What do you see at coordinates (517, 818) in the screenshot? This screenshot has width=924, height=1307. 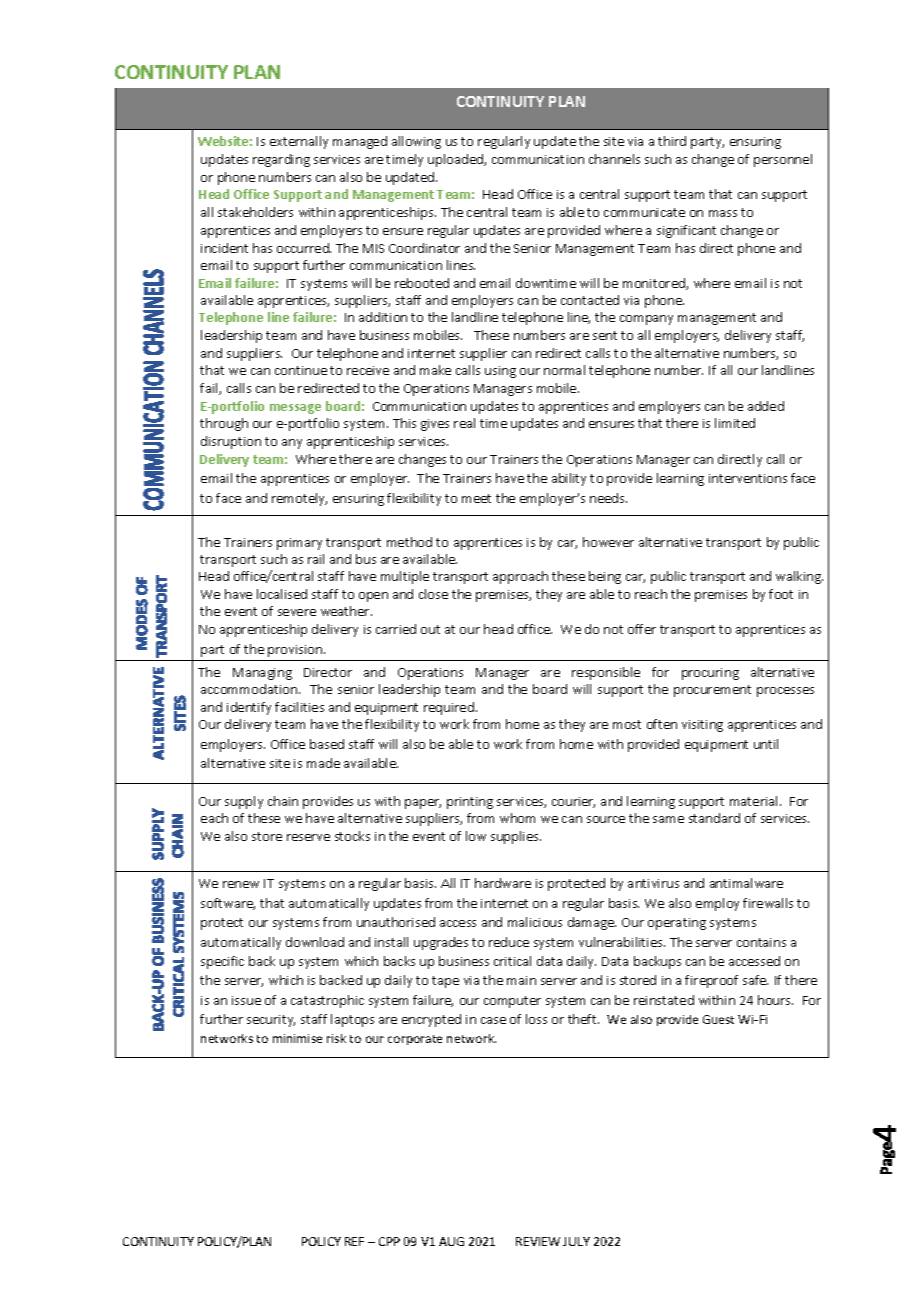 I see `whom` at bounding box center [517, 818].
